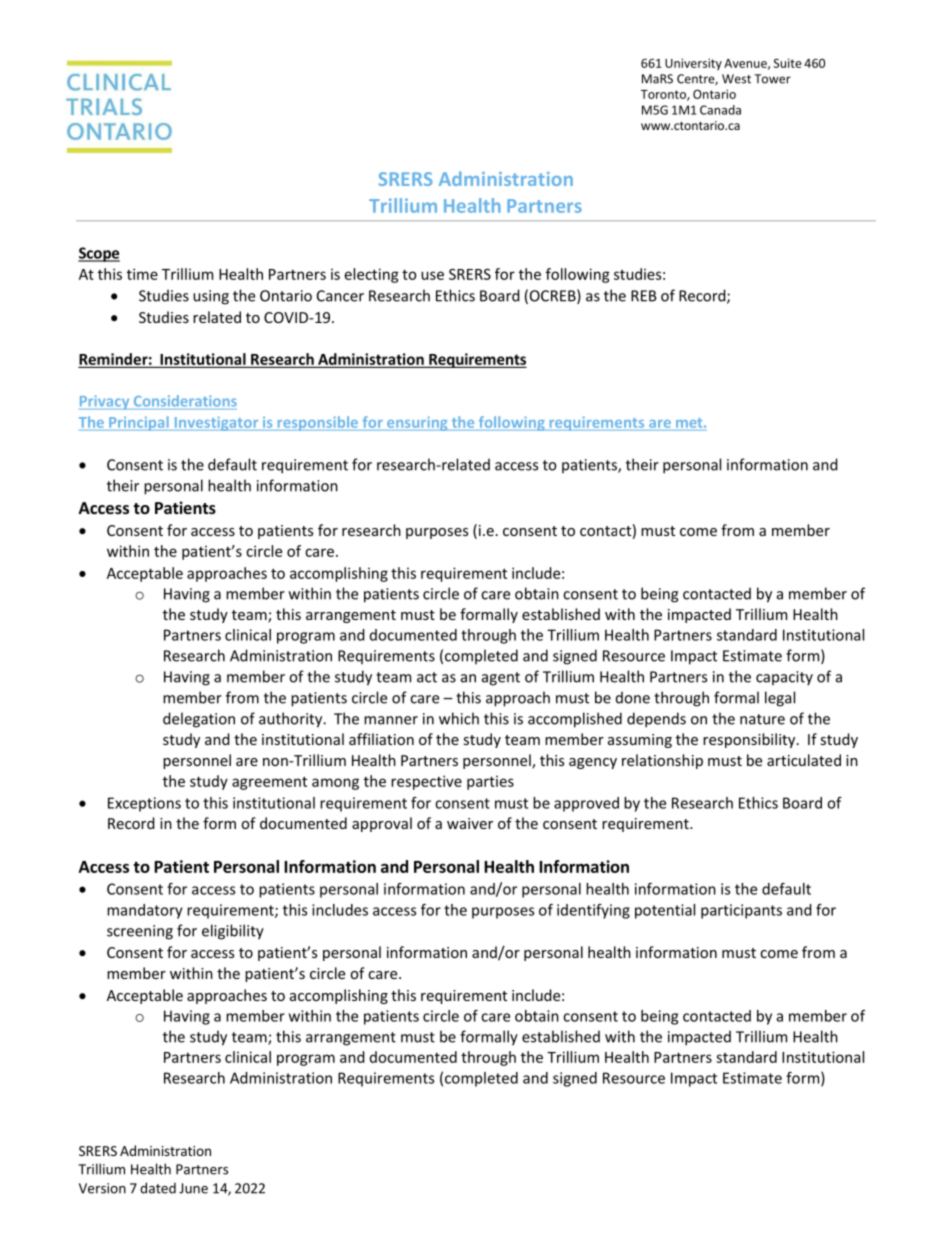 Image resolution: width=952 pixels, height=1233 pixels. I want to click on use, so click(432, 275).
